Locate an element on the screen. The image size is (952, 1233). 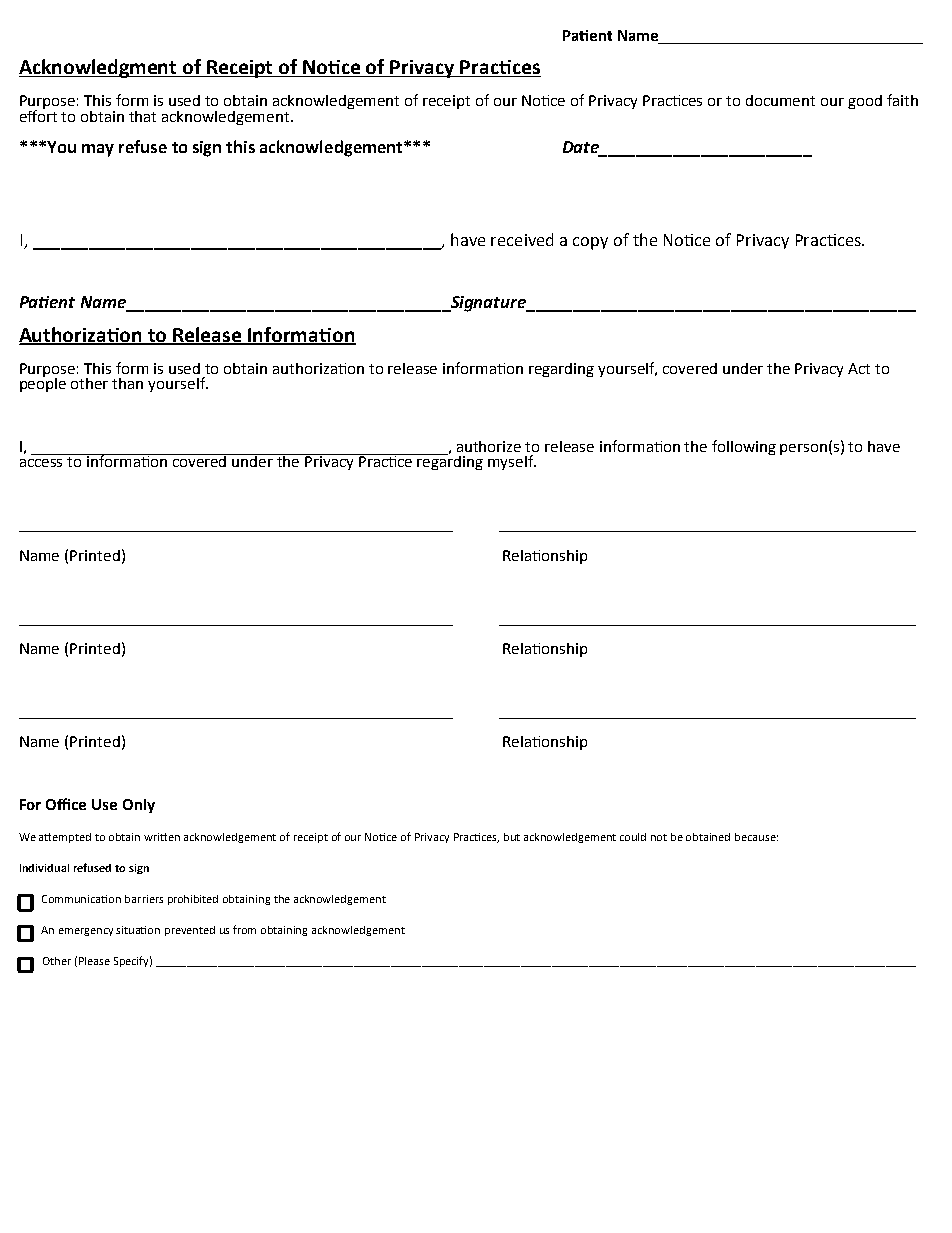
copy is located at coordinates (590, 243).
